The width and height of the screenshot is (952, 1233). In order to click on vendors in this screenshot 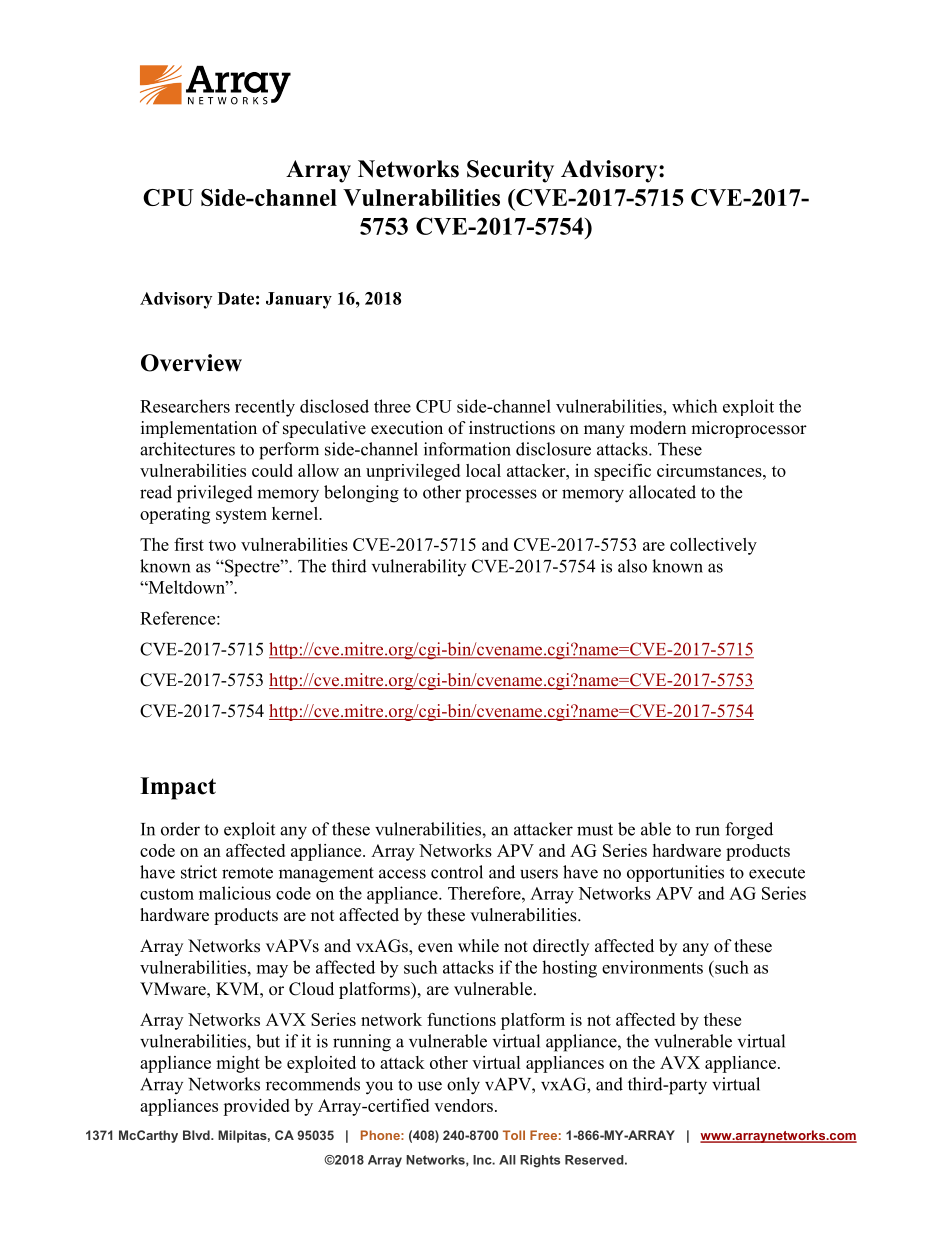, I will do `click(463, 1105)`.
